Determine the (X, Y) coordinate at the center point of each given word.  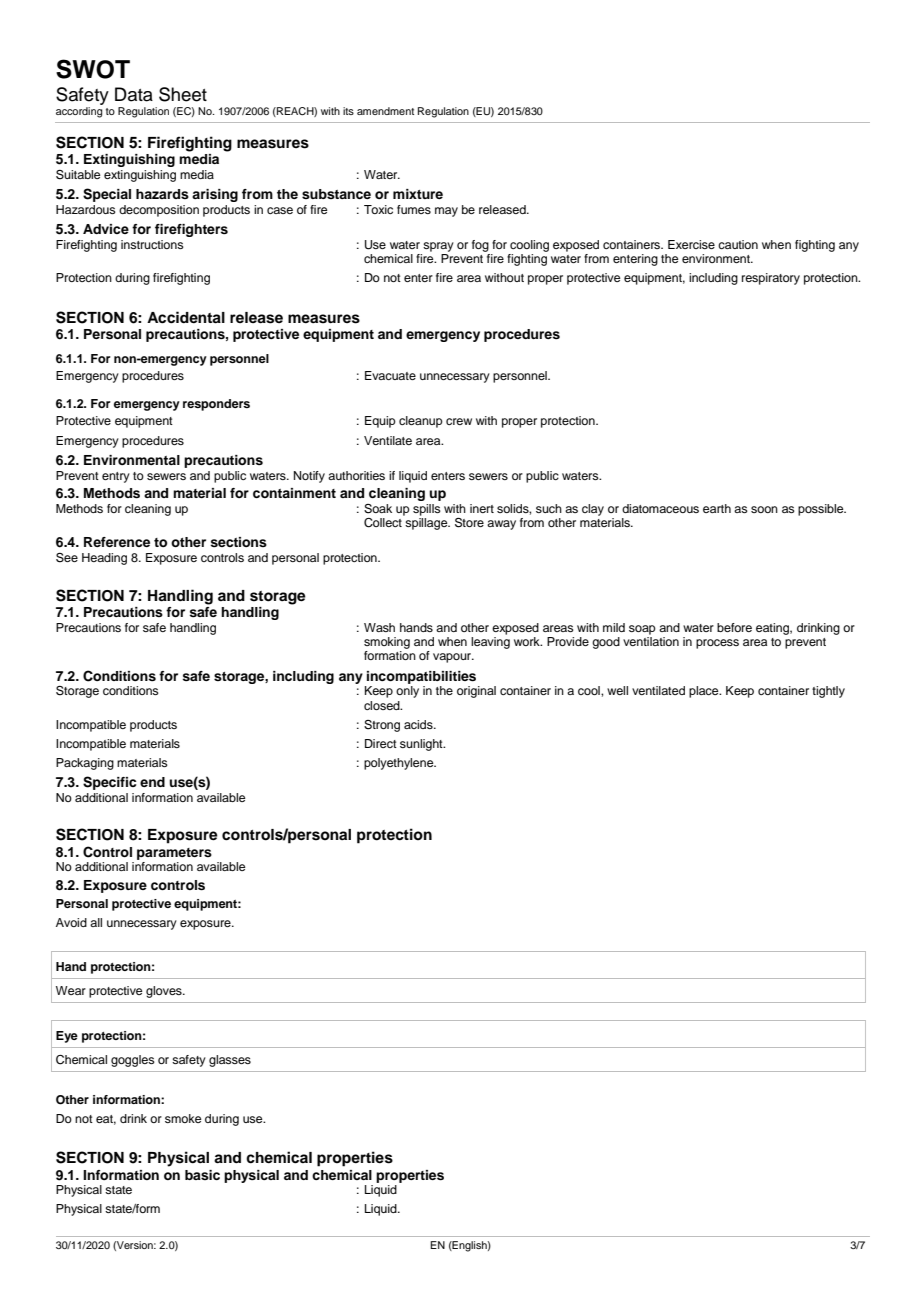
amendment (385, 111)
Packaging (85, 764)
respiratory (771, 279)
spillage (427, 524)
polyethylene (400, 764)
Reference (117, 542)
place (705, 692)
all (96, 922)
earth (717, 508)
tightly (828, 692)
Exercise (691, 244)
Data (134, 94)
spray (438, 247)
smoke (183, 1118)
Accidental (186, 317)
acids (419, 724)
